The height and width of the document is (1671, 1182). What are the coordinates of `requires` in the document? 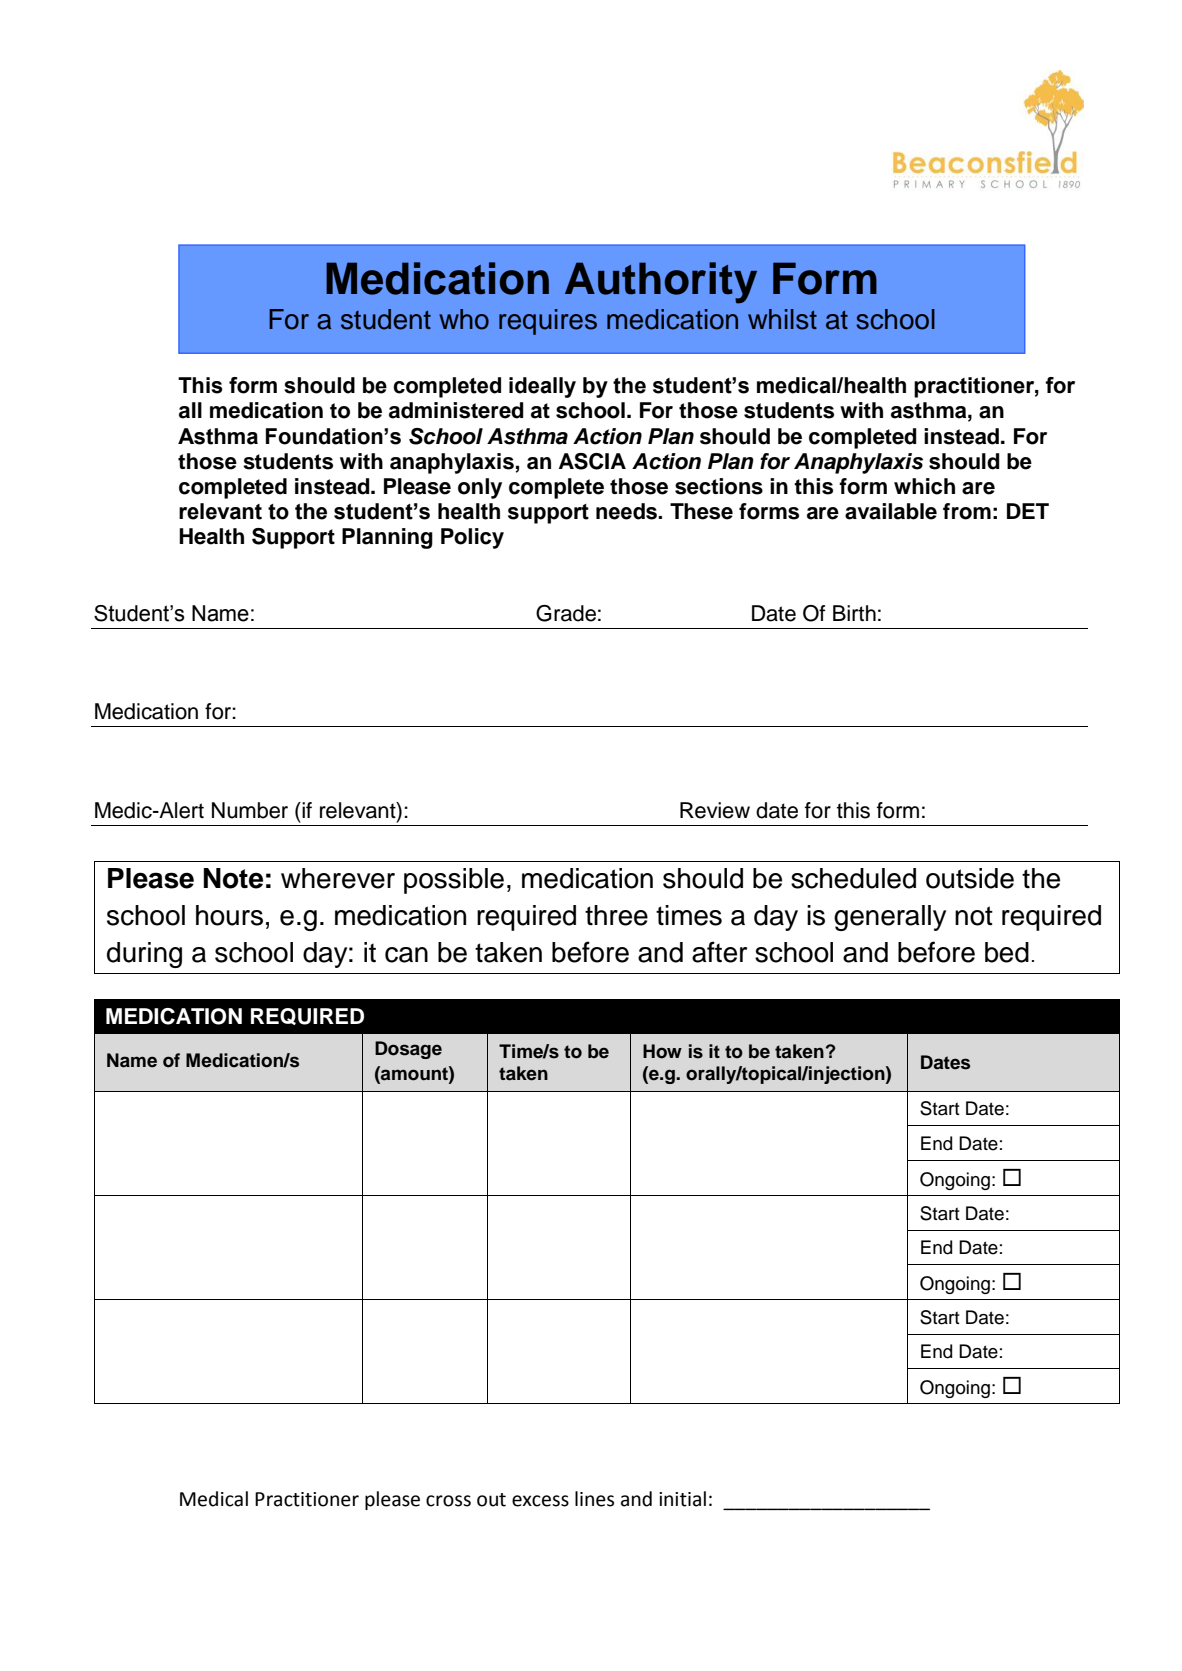 It's located at (548, 322).
